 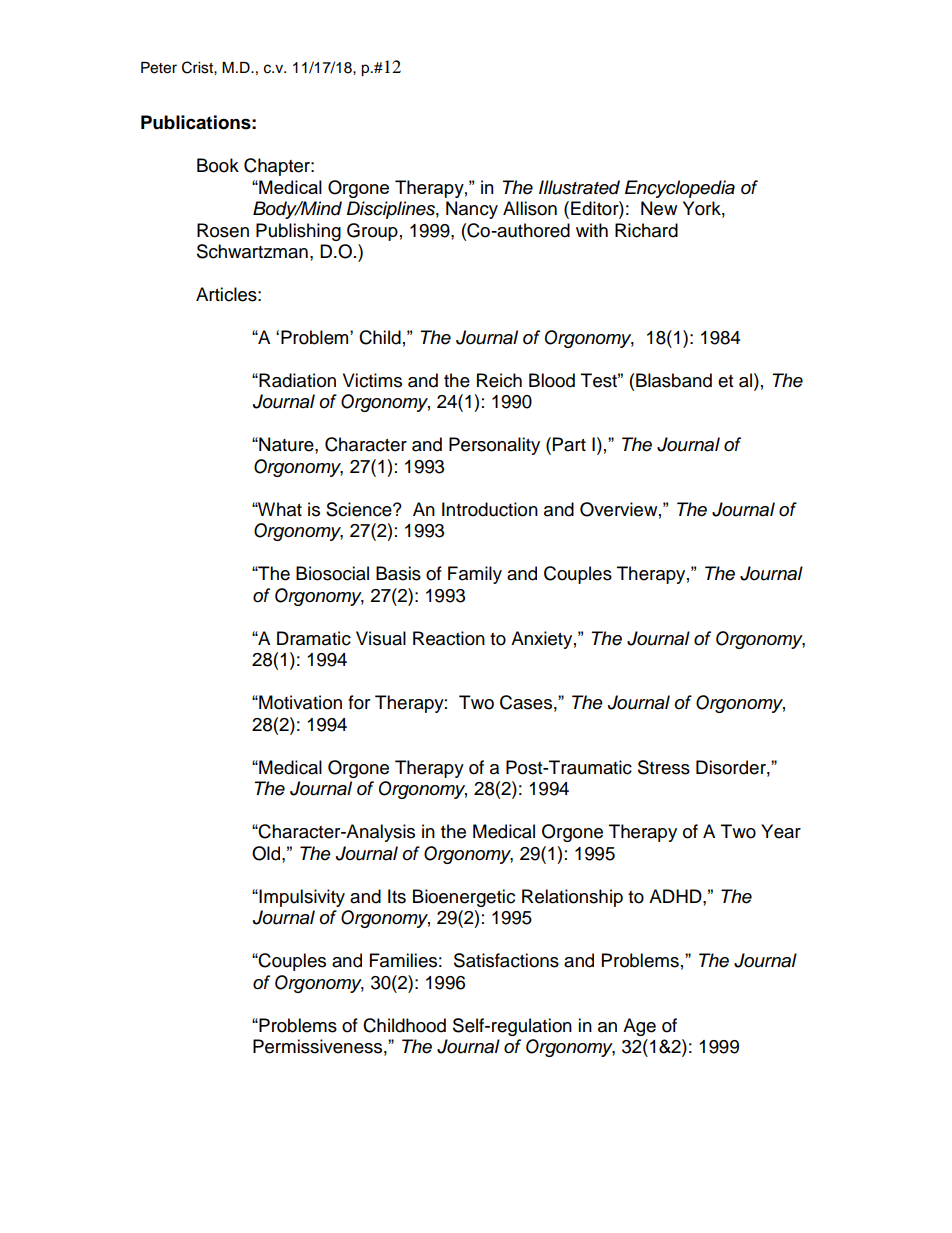 I want to click on Part, so click(x=569, y=444).
